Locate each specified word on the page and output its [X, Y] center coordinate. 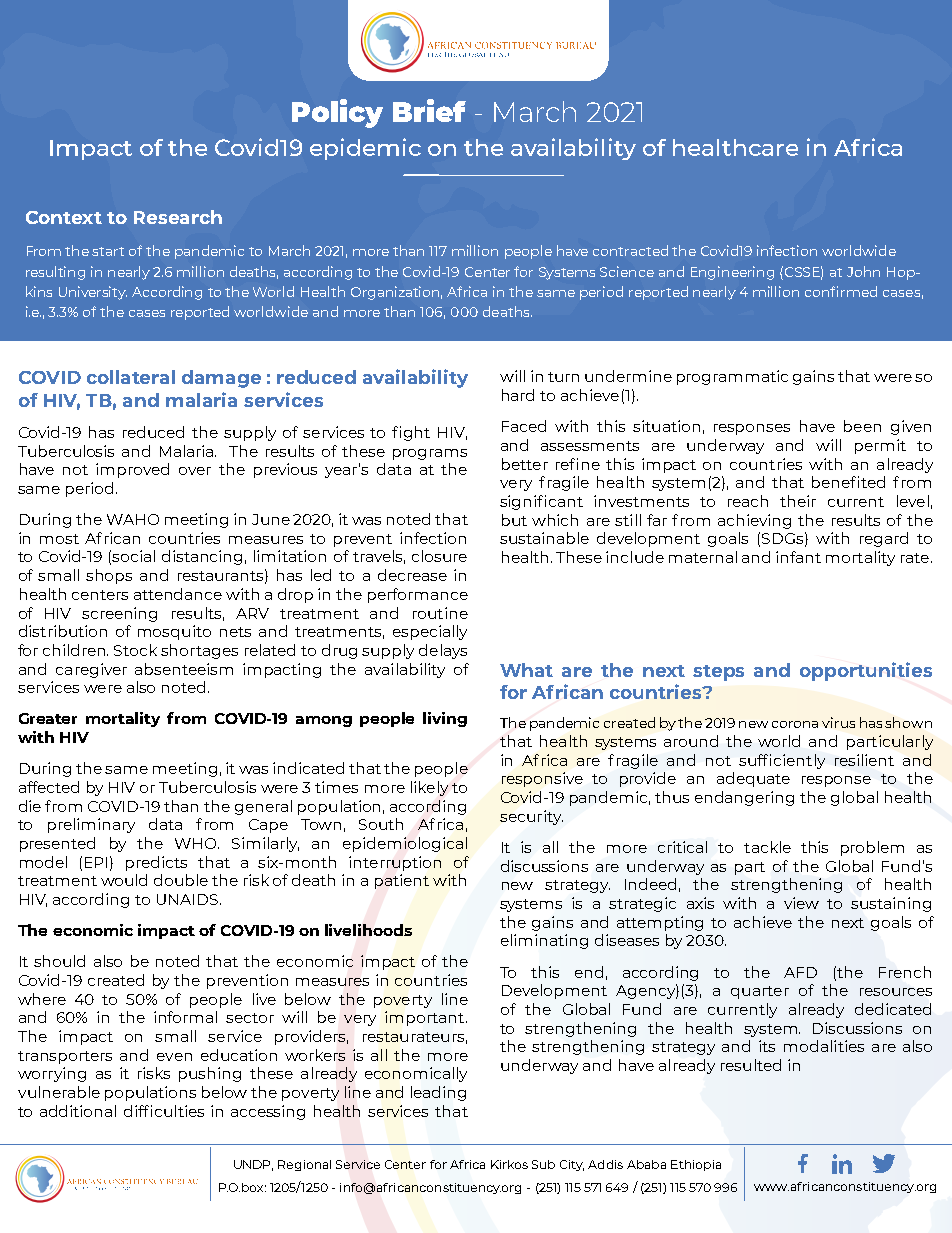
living [445, 719]
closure [439, 556]
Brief [429, 110]
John [863, 271]
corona [795, 724]
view [801, 903]
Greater [48, 718]
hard [518, 395]
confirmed [841, 291]
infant [798, 557]
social [133, 556]
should [59, 961]
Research [178, 217]
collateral [131, 377]
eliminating [544, 941]
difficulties [164, 1111]
